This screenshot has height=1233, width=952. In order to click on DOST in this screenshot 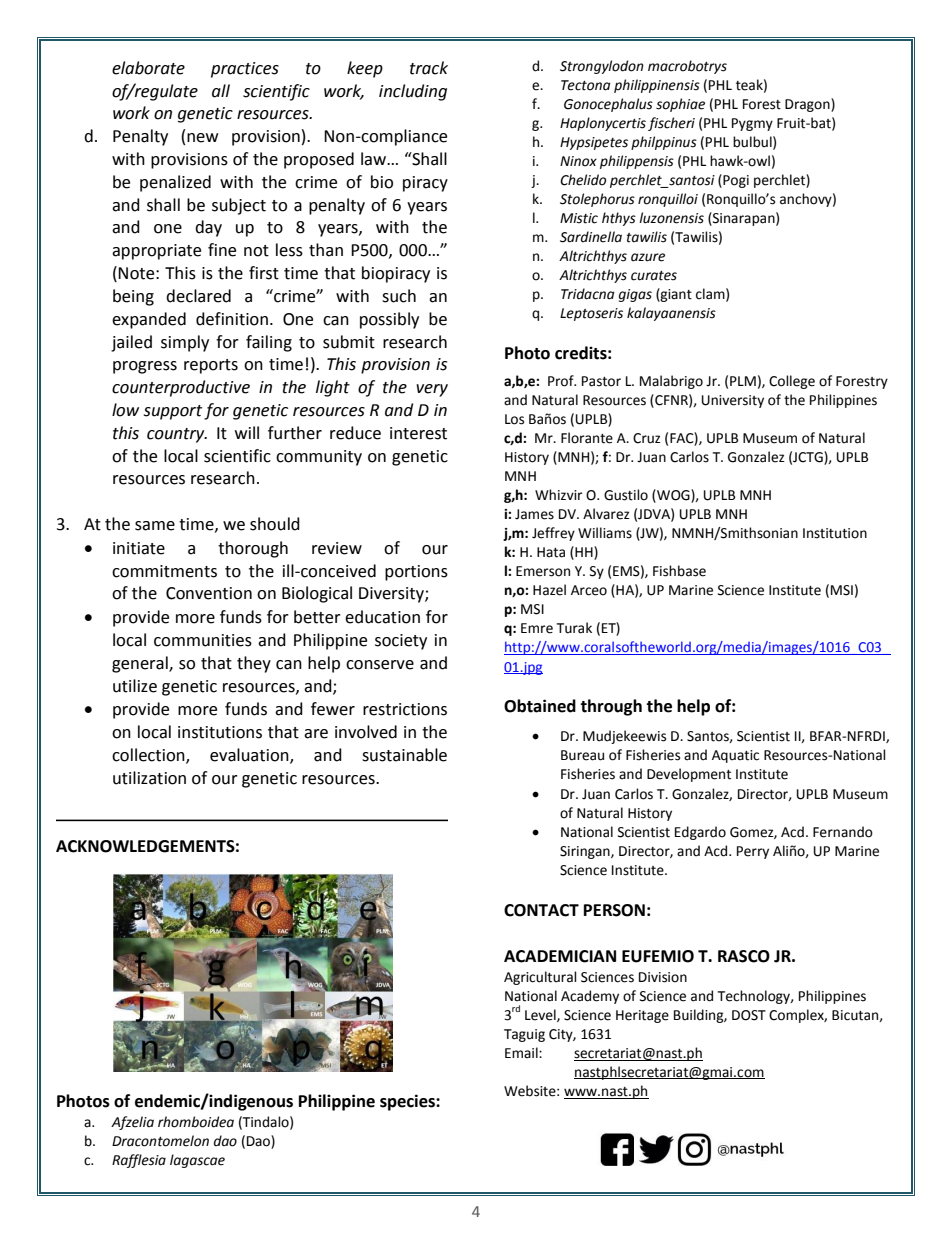, I will do `click(749, 1015)`.
